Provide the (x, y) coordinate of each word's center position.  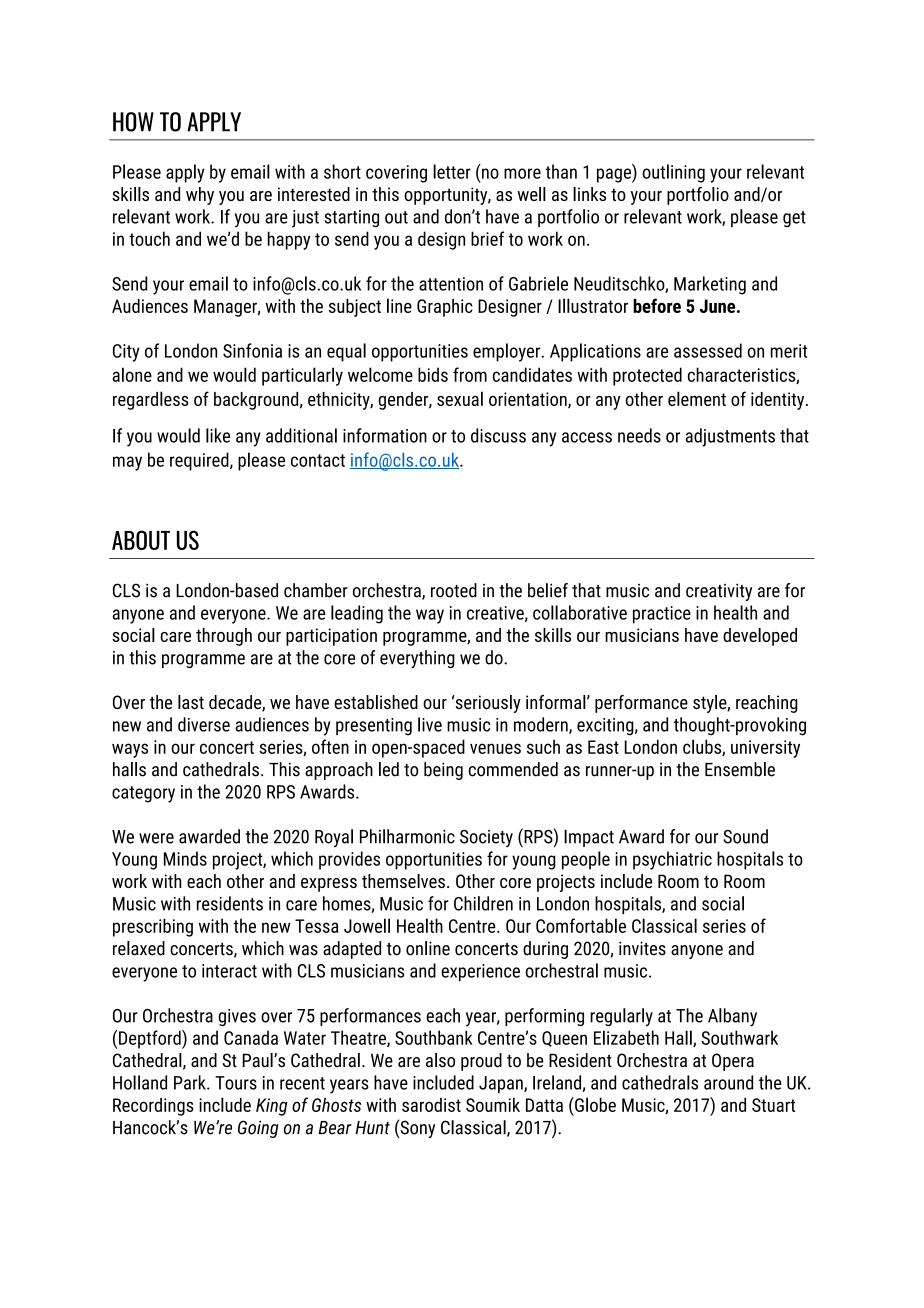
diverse (204, 724)
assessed (708, 350)
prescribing (153, 927)
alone (132, 374)
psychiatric (672, 860)
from (470, 374)
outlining (673, 173)
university (765, 749)
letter (452, 171)
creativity (719, 592)
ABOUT (141, 540)
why (200, 196)
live (430, 724)
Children (483, 903)
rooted (454, 590)
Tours (236, 1083)
